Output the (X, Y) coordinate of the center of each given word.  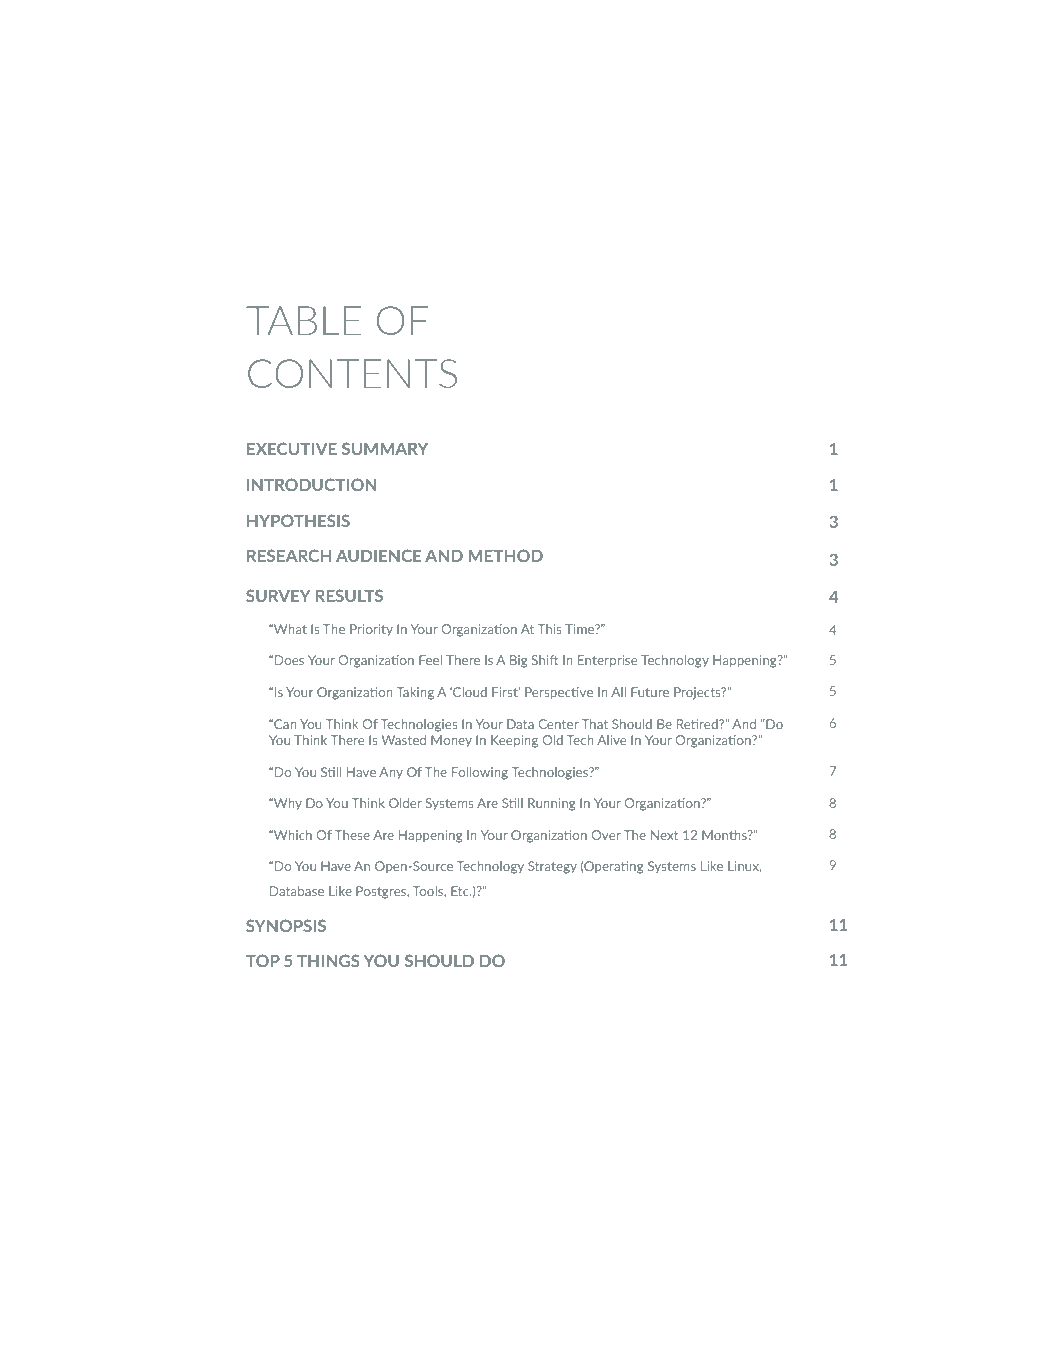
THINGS (328, 960)
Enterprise (607, 661)
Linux (745, 867)
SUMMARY (385, 448)
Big (518, 661)
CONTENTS (352, 373)
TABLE (303, 320)
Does (289, 660)
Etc (461, 891)
